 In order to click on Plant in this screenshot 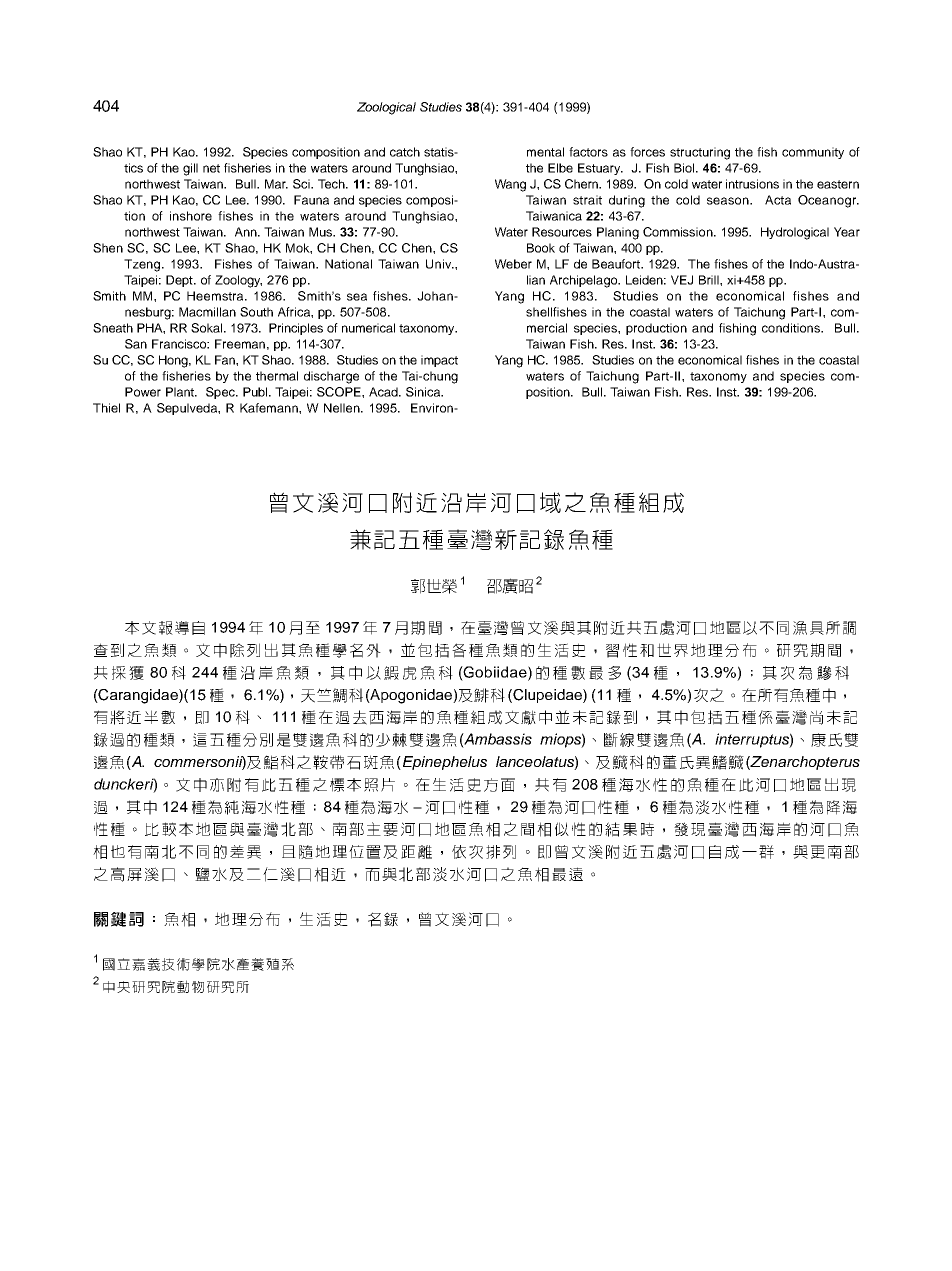, I will do `click(181, 392)`.
